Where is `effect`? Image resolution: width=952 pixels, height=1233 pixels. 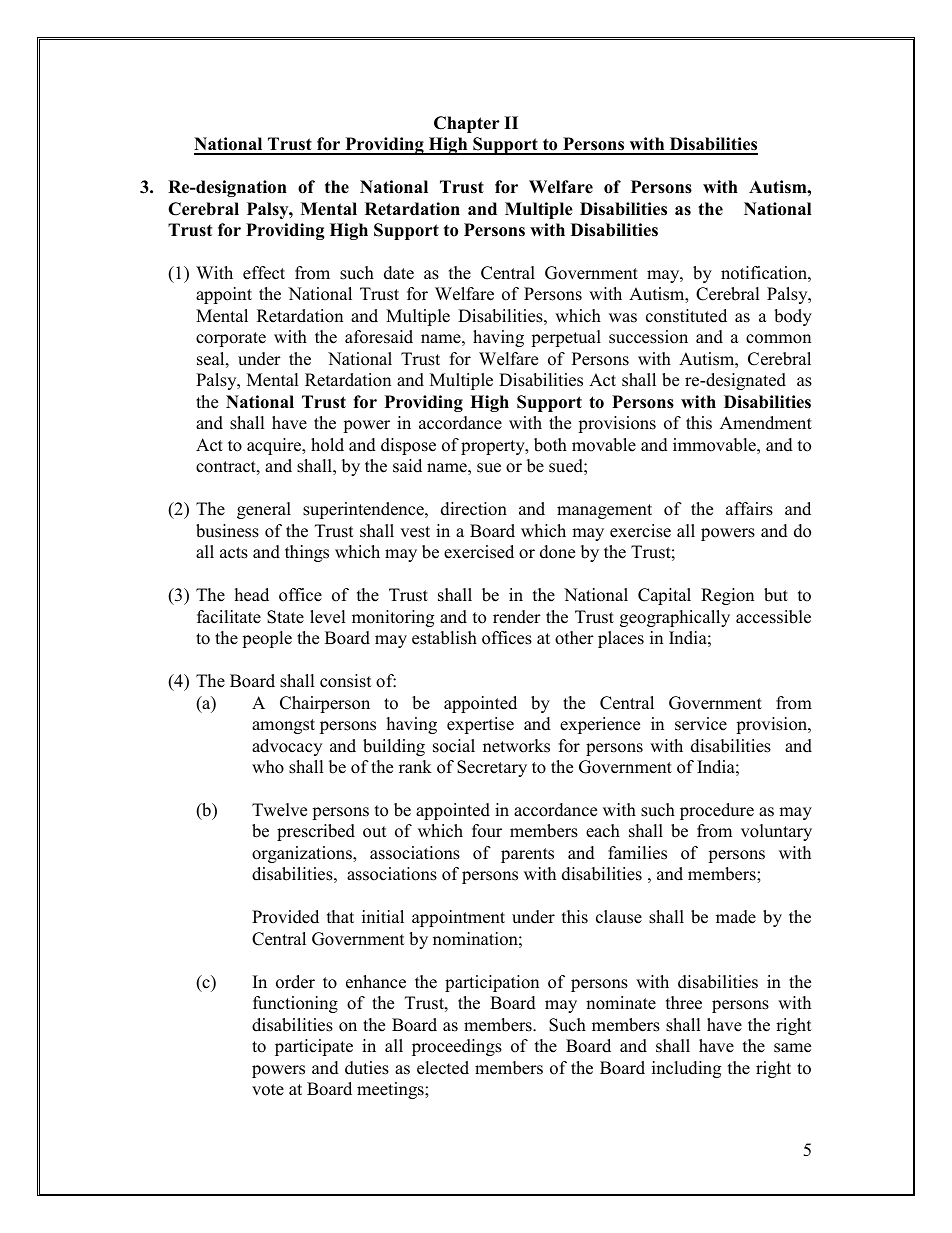
effect is located at coordinates (264, 273).
